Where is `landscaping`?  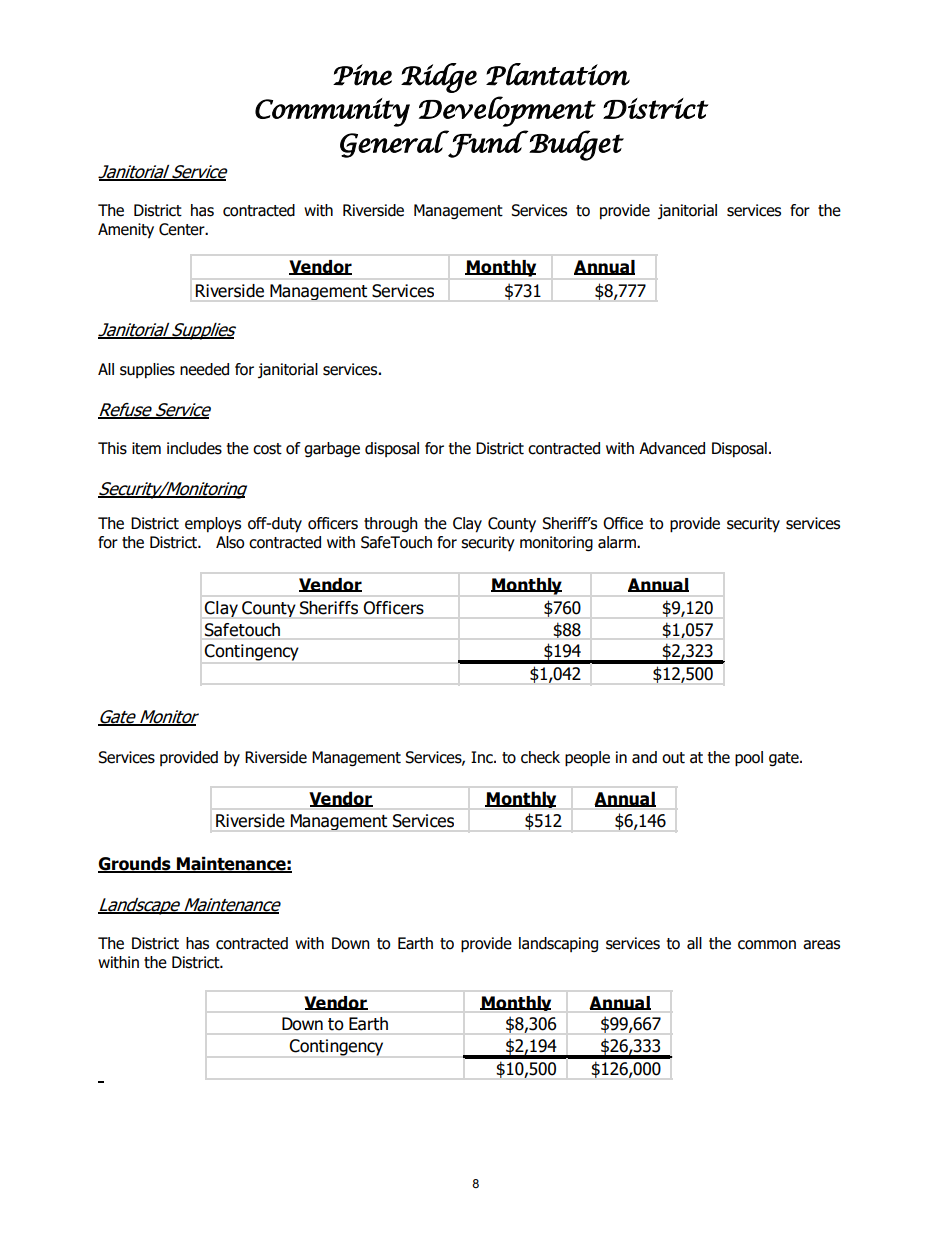
landscaping is located at coordinates (558, 944).
